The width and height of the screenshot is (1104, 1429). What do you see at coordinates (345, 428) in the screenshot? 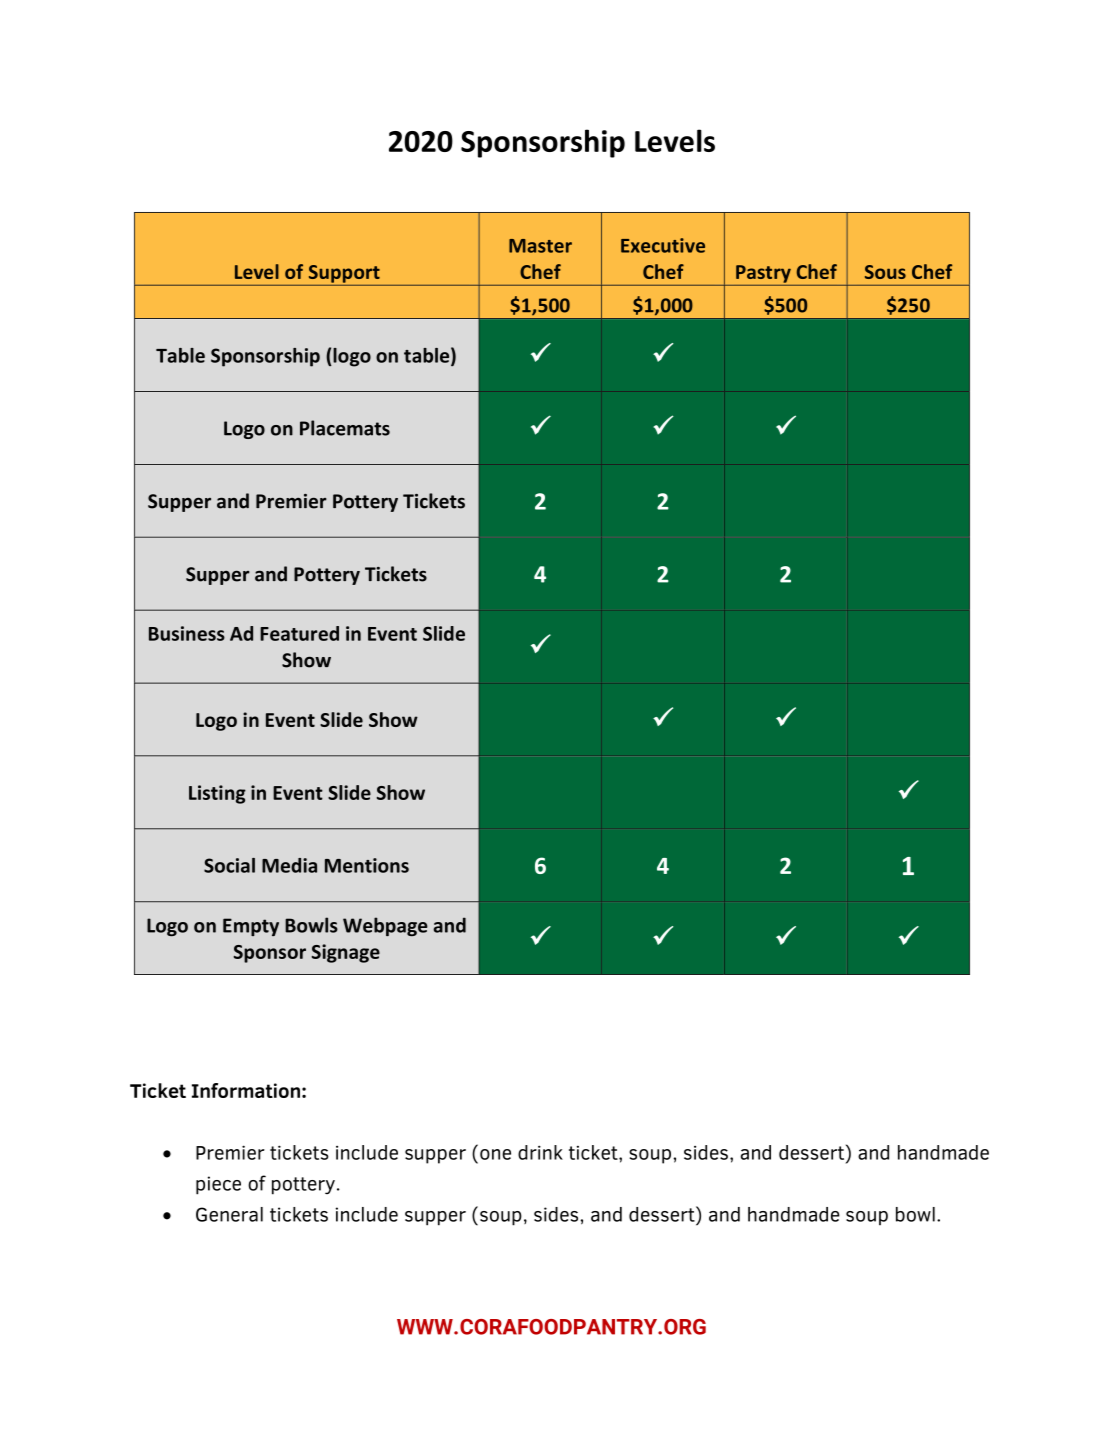
I see `Placemats` at bounding box center [345, 428].
